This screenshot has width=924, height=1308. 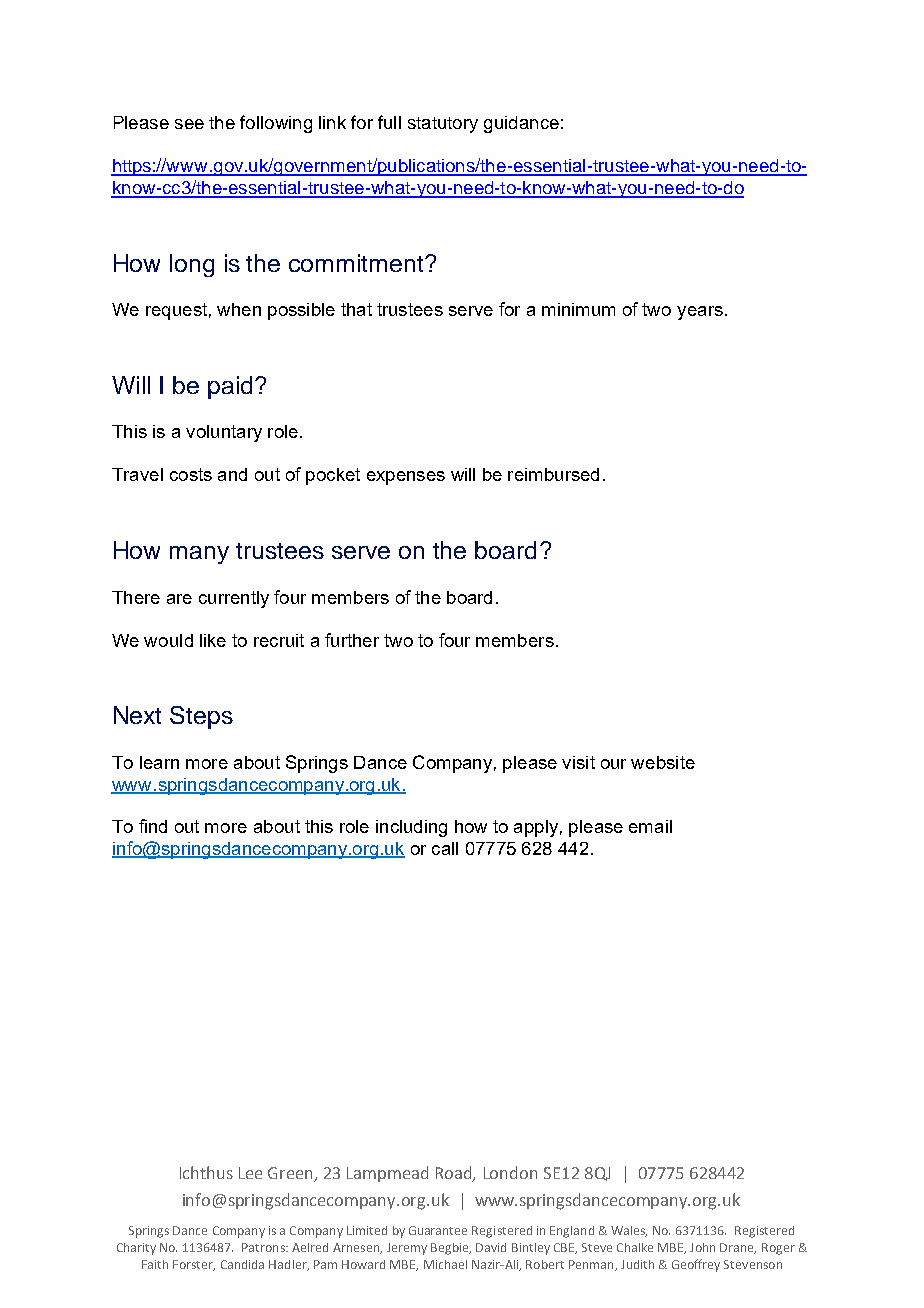 What do you see at coordinates (553, 474) in the screenshot?
I see `reimbursed` at bounding box center [553, 474].
